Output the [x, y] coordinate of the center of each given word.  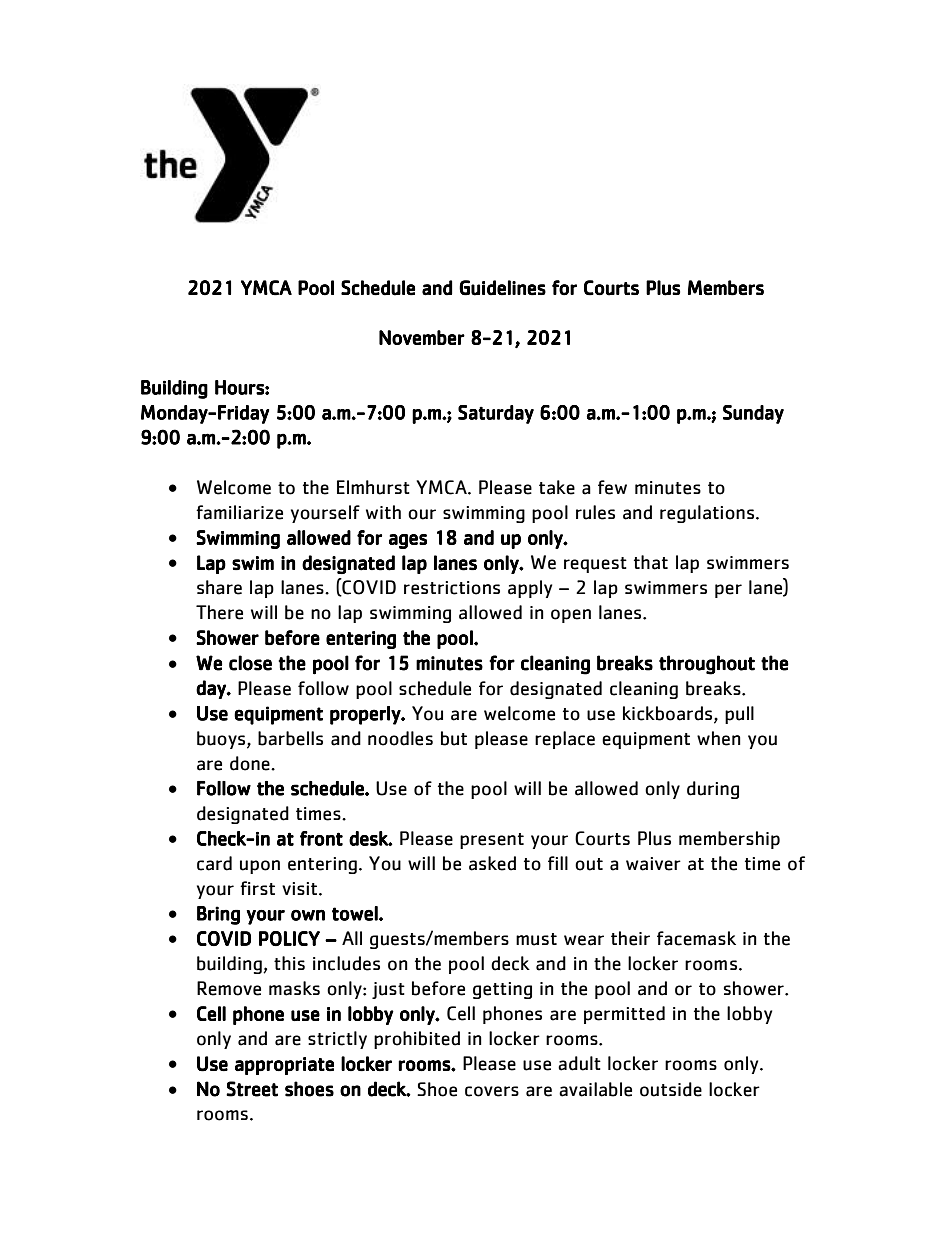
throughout [707, 665]
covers [492, 1091]
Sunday [753, 414]
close [250, 663]
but [454, 738]
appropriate [284, 1066]
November [422, 337]
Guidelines [502, 288]
